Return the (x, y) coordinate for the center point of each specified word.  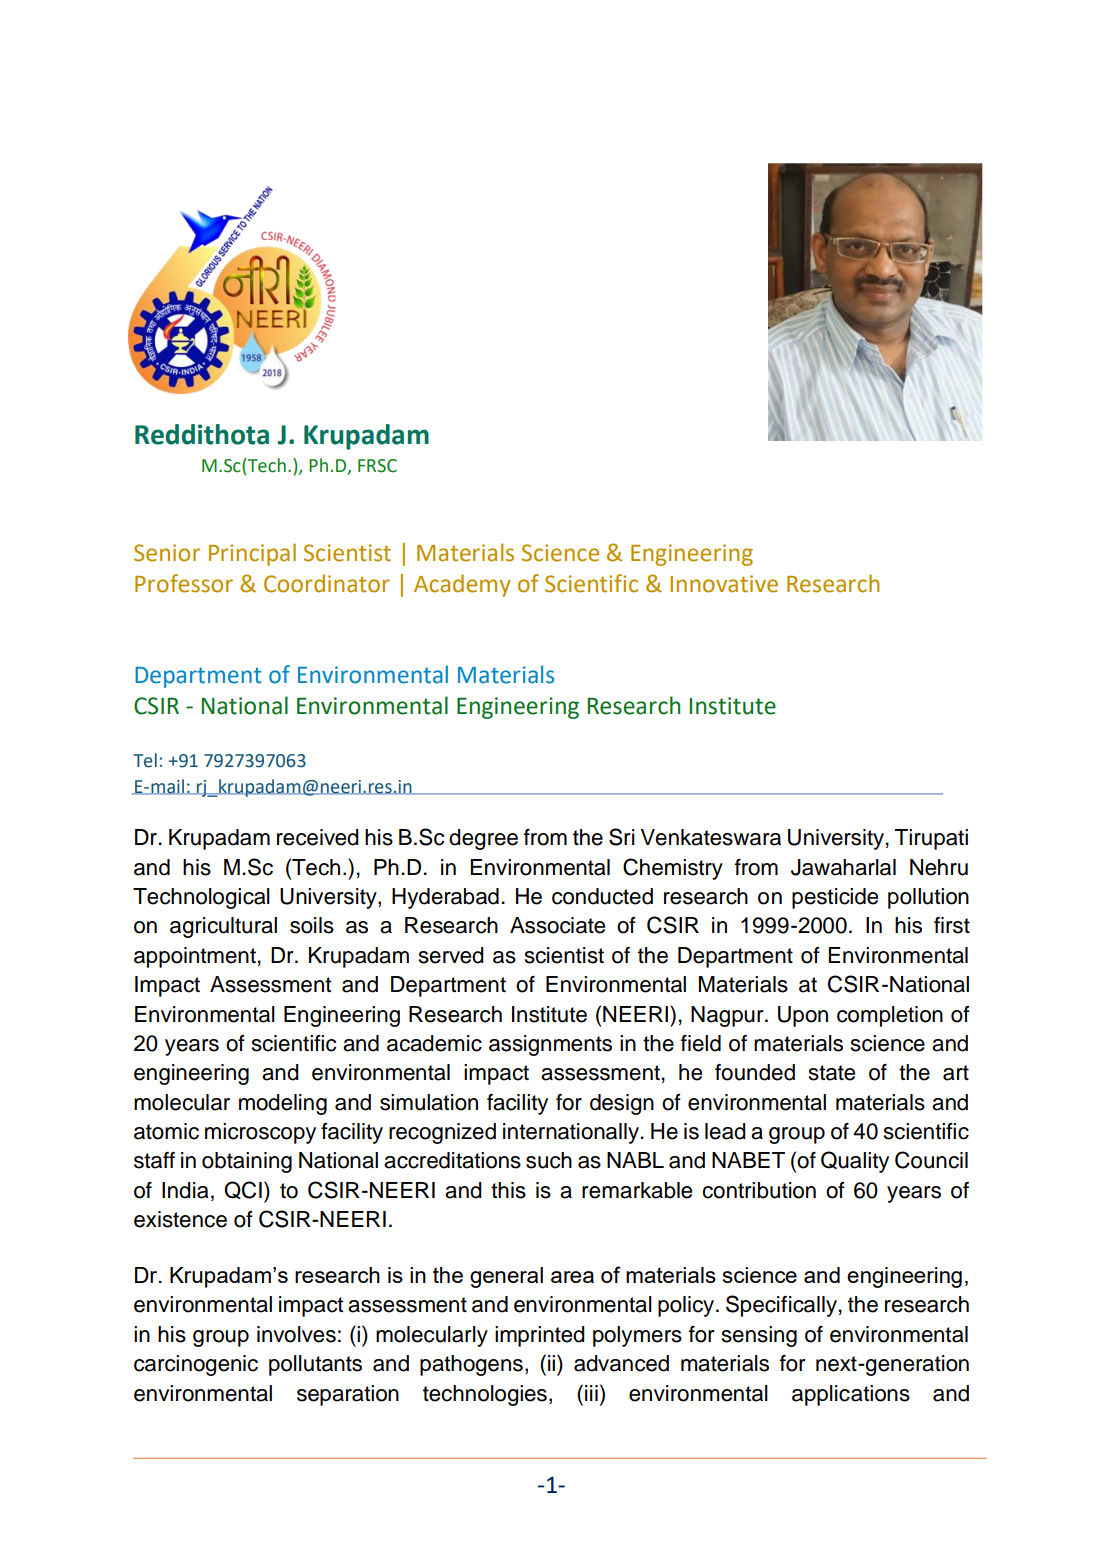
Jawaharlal (843, 867)
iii (591, 1393)
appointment (195, 957)
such (549, 1160)
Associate (557, 925)
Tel (145, 760)
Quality (855, 1162)
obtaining (247, 1162)
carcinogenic (196, 1365)
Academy (462, 585)
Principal (252, 554)
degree (483, 839)
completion (890, 1016)
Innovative (724, 584)
